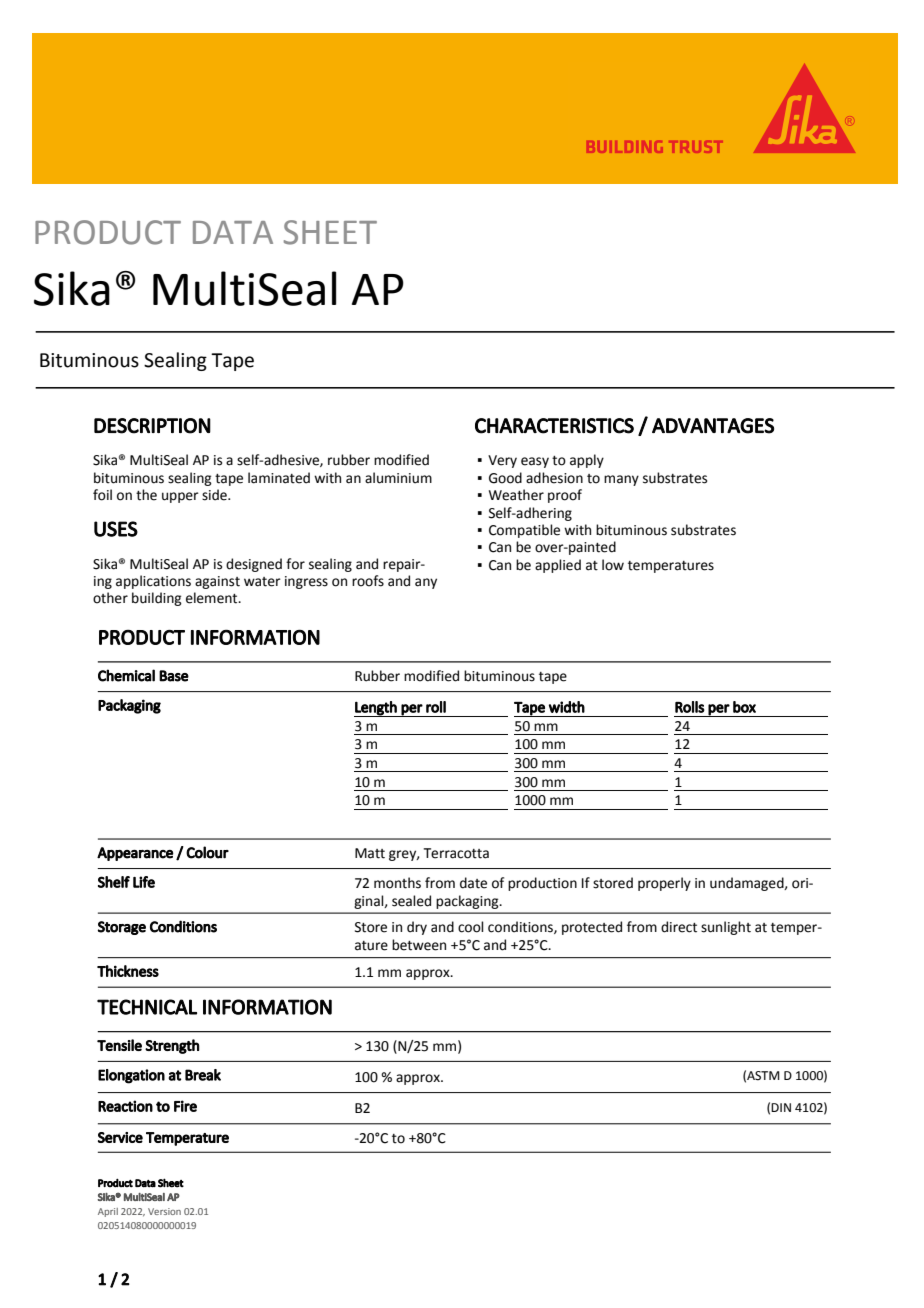 Image resolution: width=924 pixels, height=1308 pixels. I want to click on dry, so click(417, 928).
